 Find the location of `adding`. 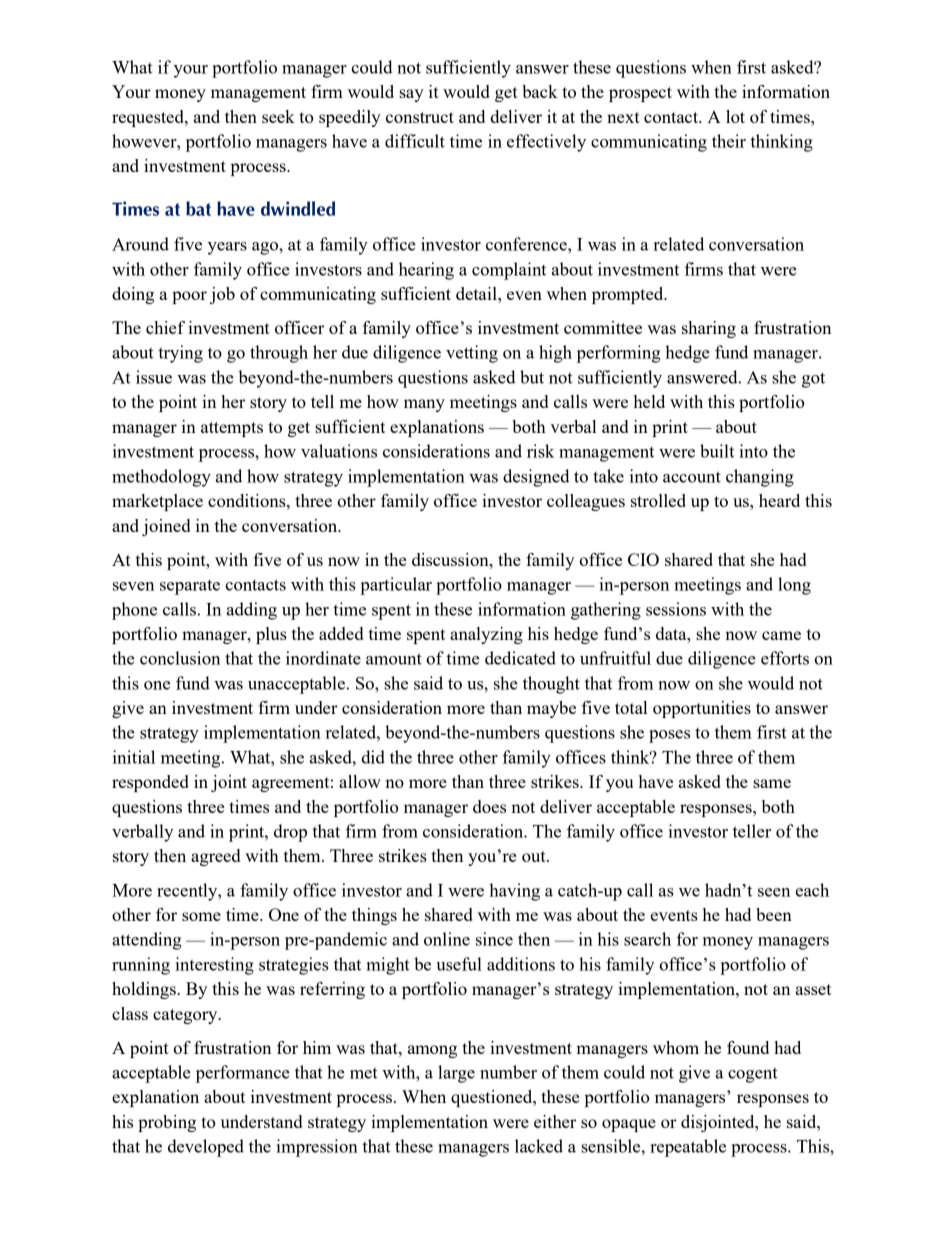

adding is located at coordinates (252, 611).
